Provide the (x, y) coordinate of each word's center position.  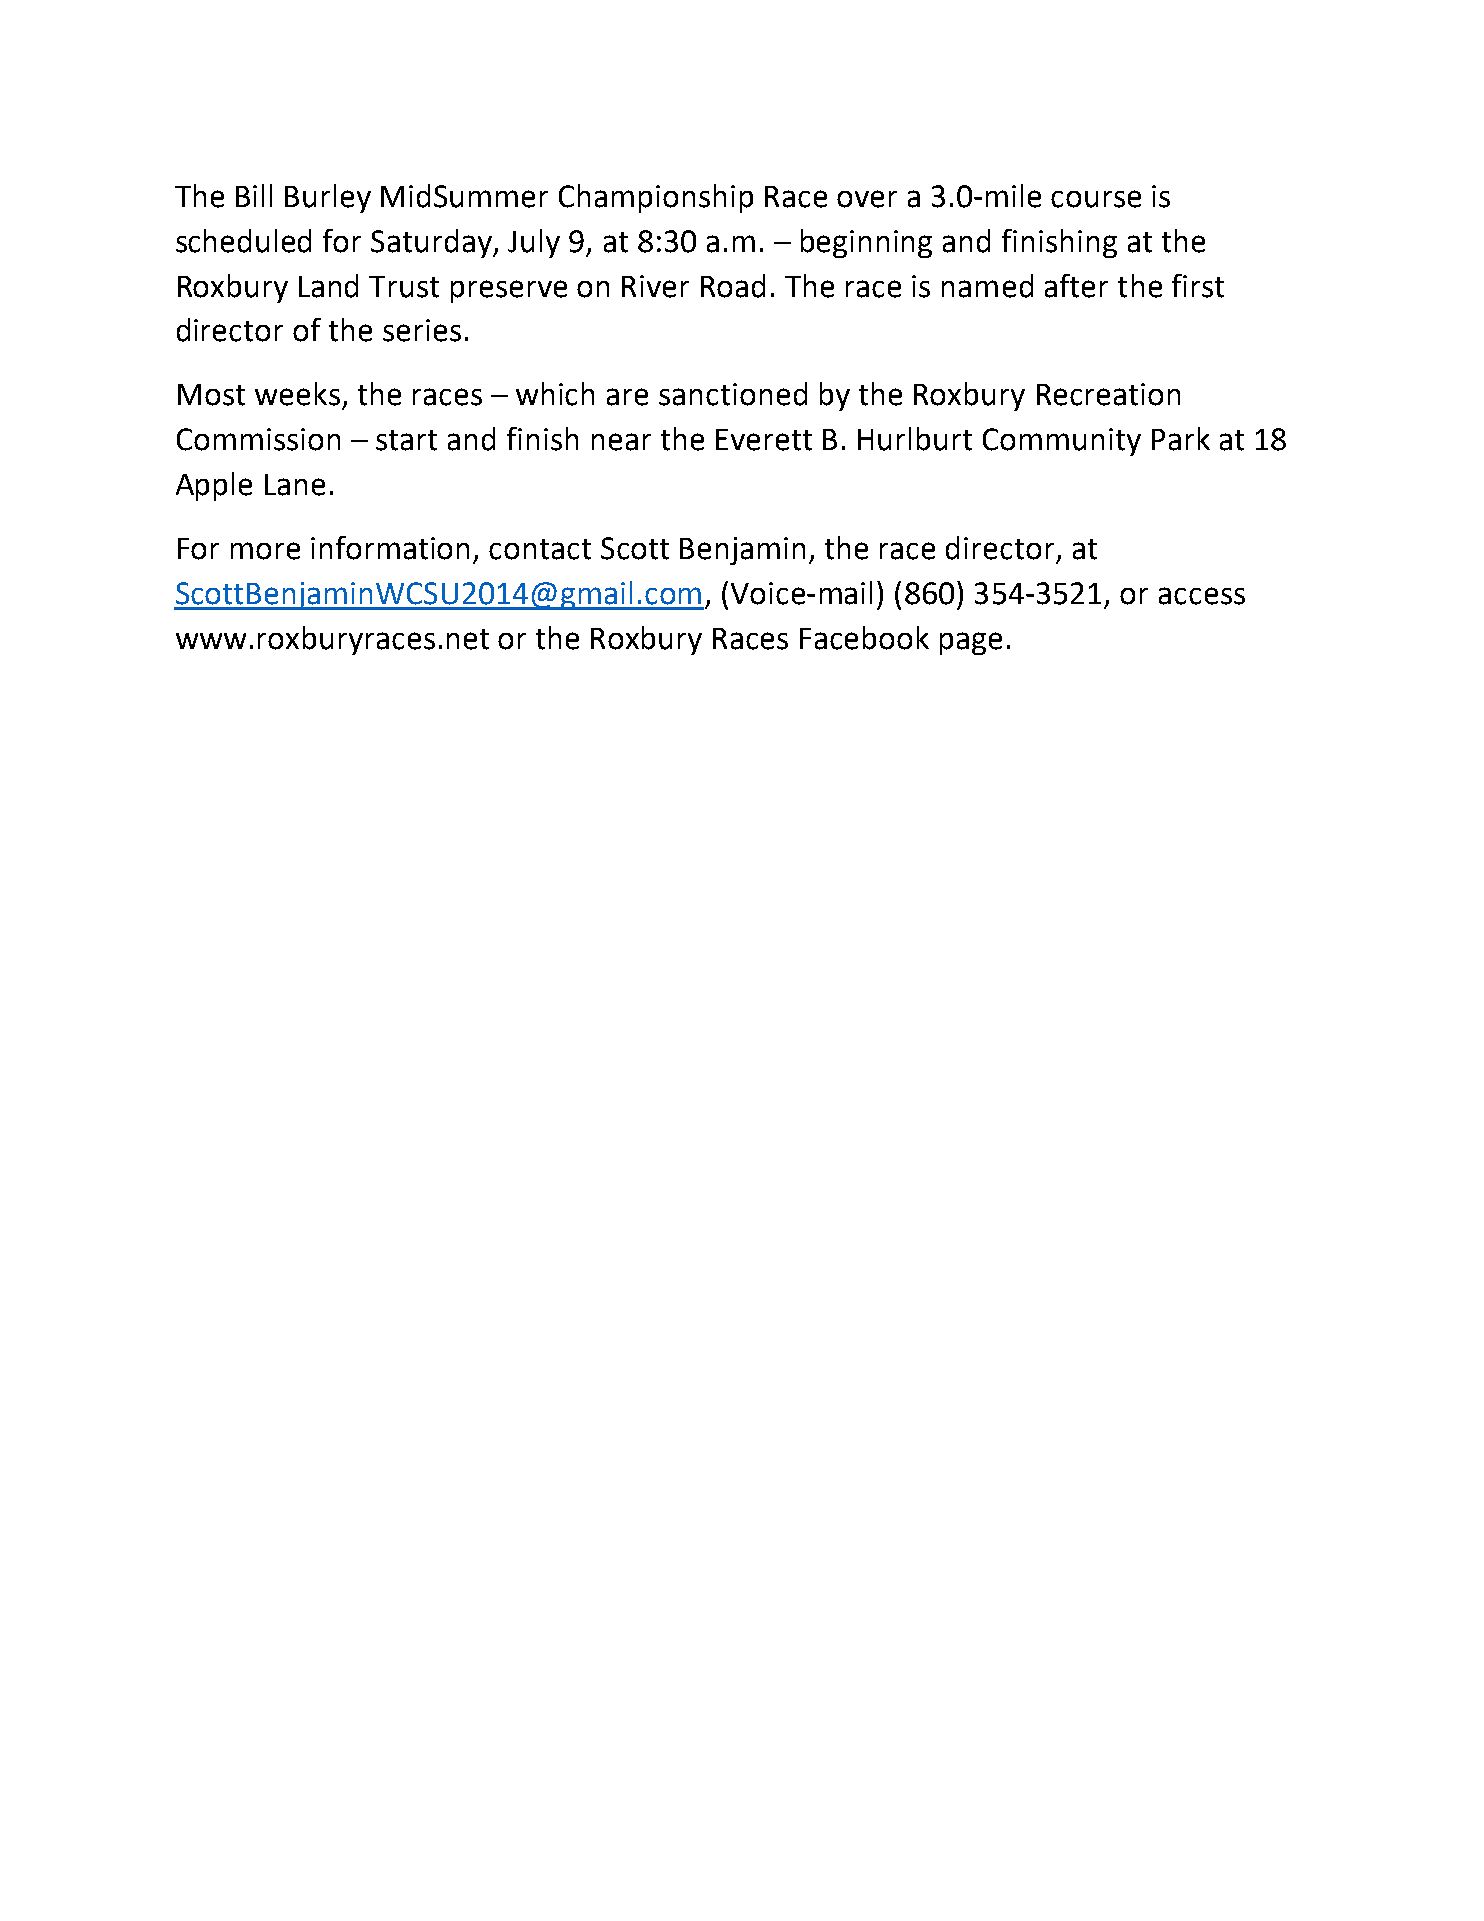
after (1076, 286)
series (422, 330)
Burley (328, 198)
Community (1062, 442)
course (1096, 199)
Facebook (864, 638)
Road (733, 286)
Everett (764, 440)
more (265, 551)
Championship (656, 198)
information (390, 548)
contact (540, 549)
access (1202, 596)
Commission (258, 439)
